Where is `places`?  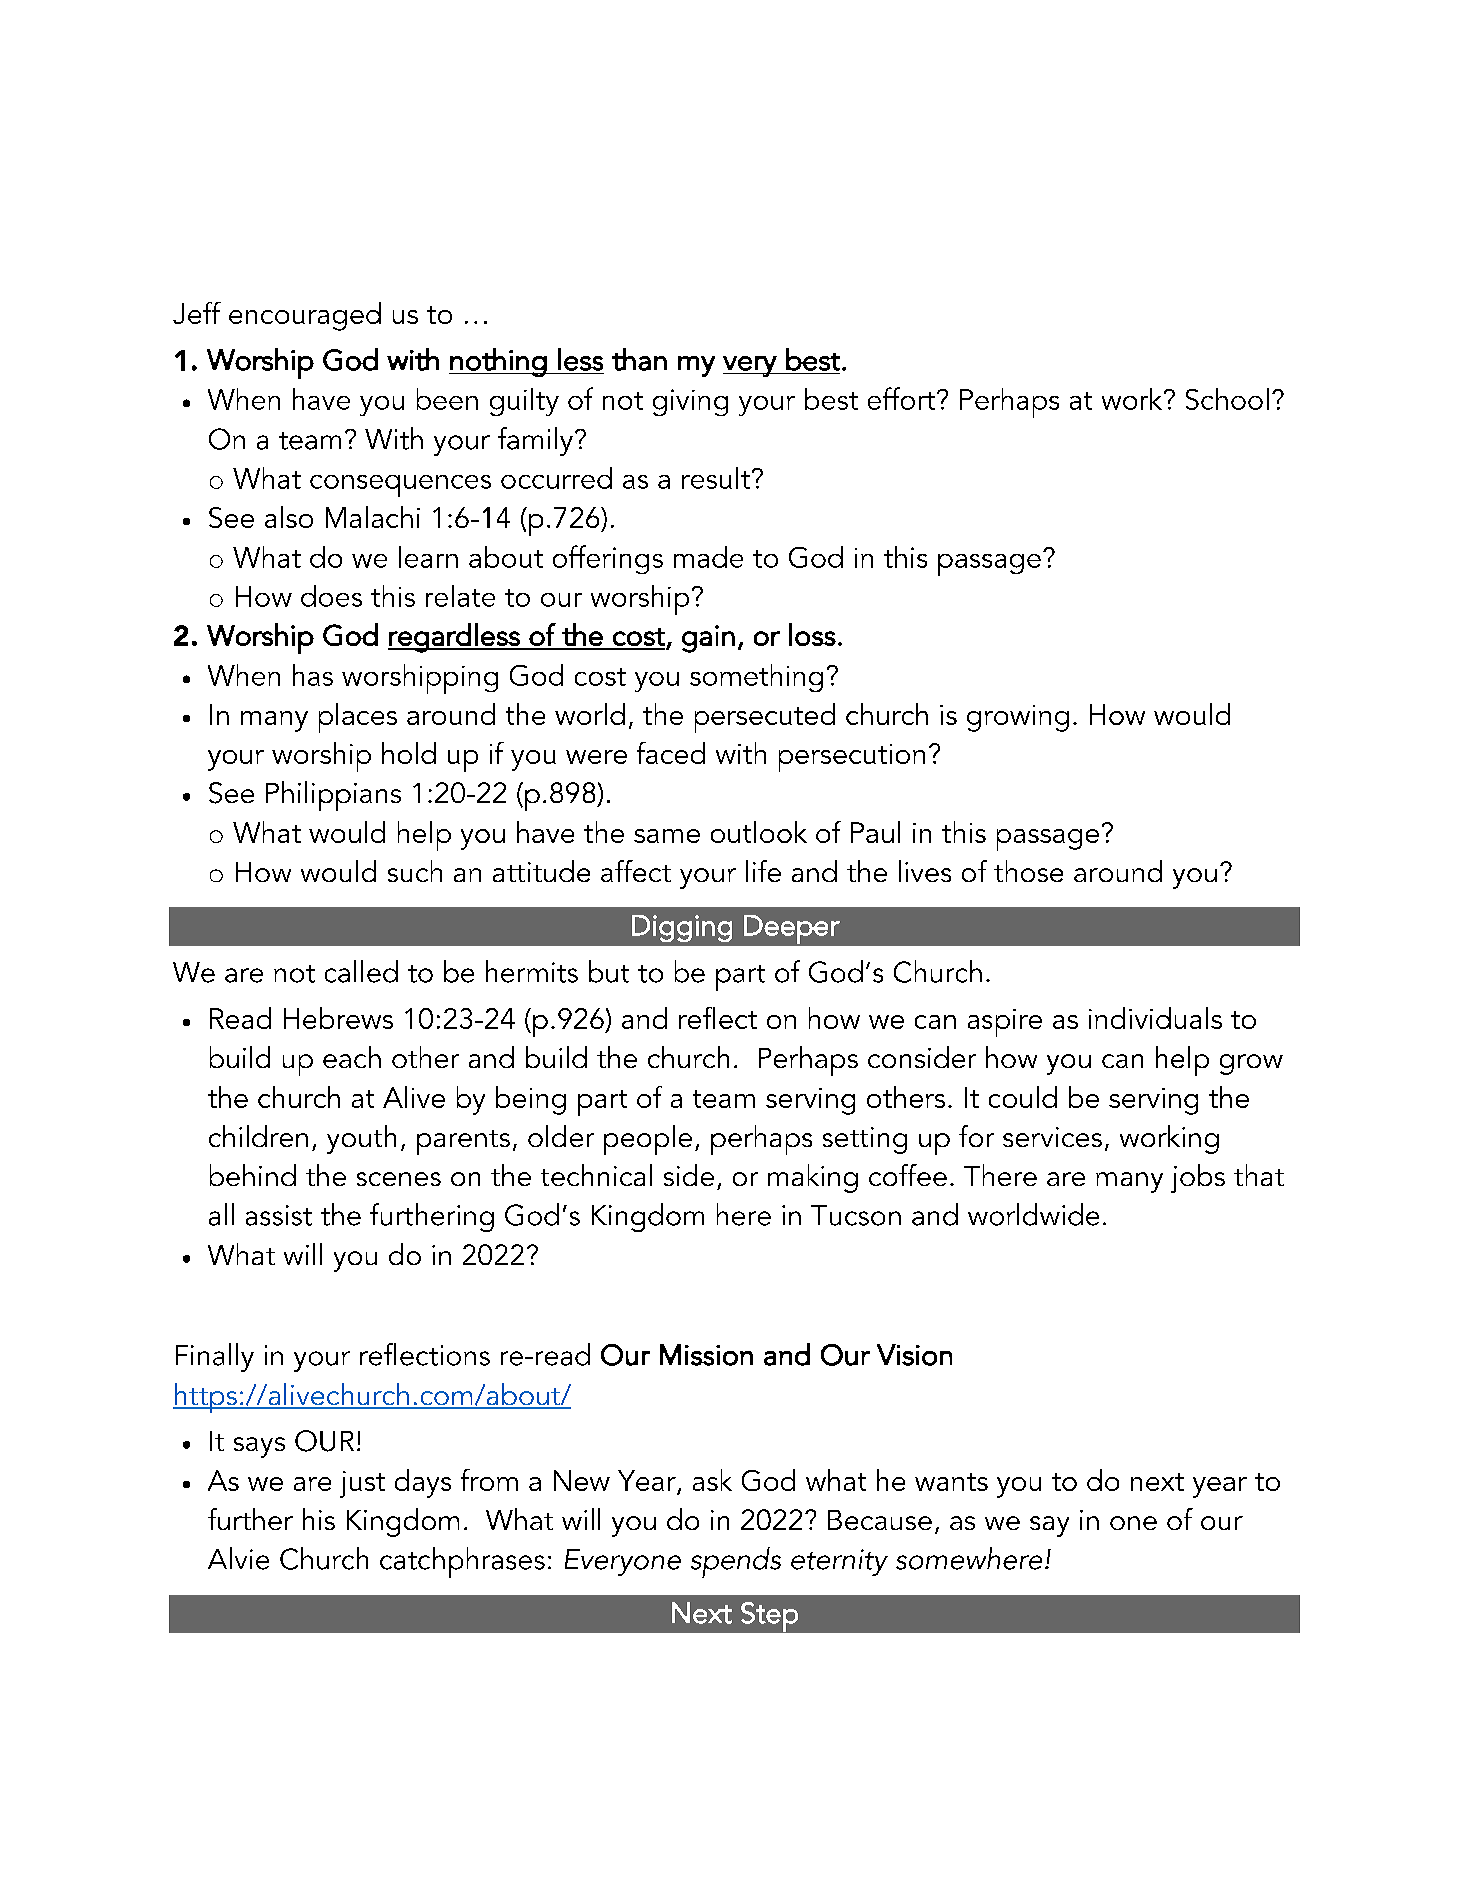 places is located at coordinates (358, 718).
